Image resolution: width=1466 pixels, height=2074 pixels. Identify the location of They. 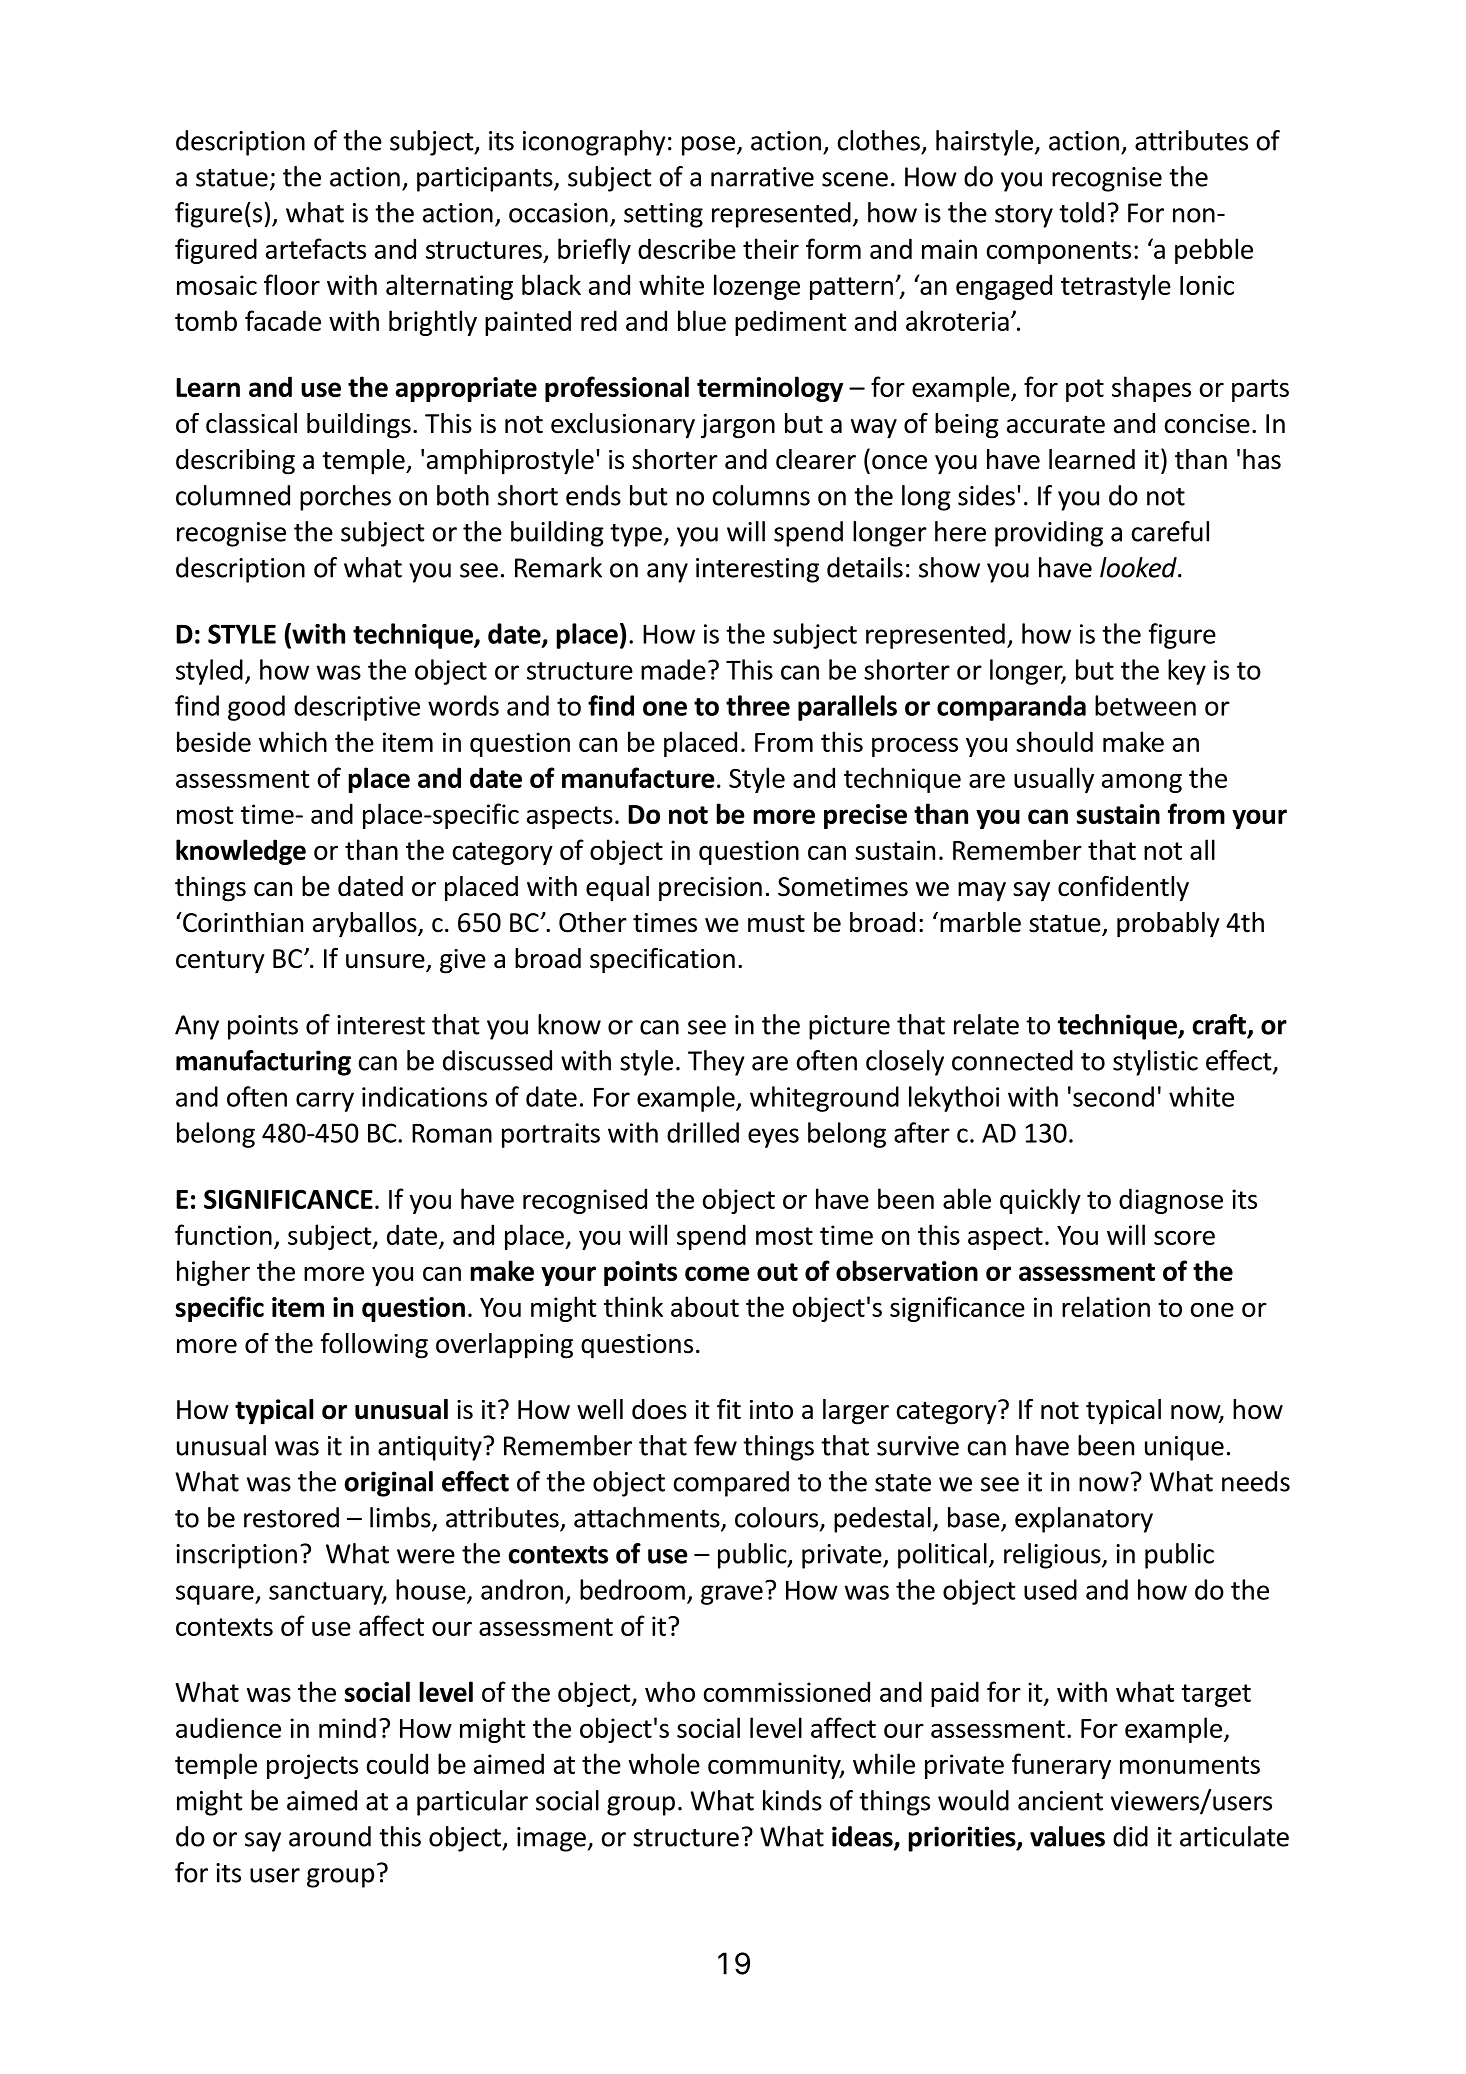
(716, 1063).
